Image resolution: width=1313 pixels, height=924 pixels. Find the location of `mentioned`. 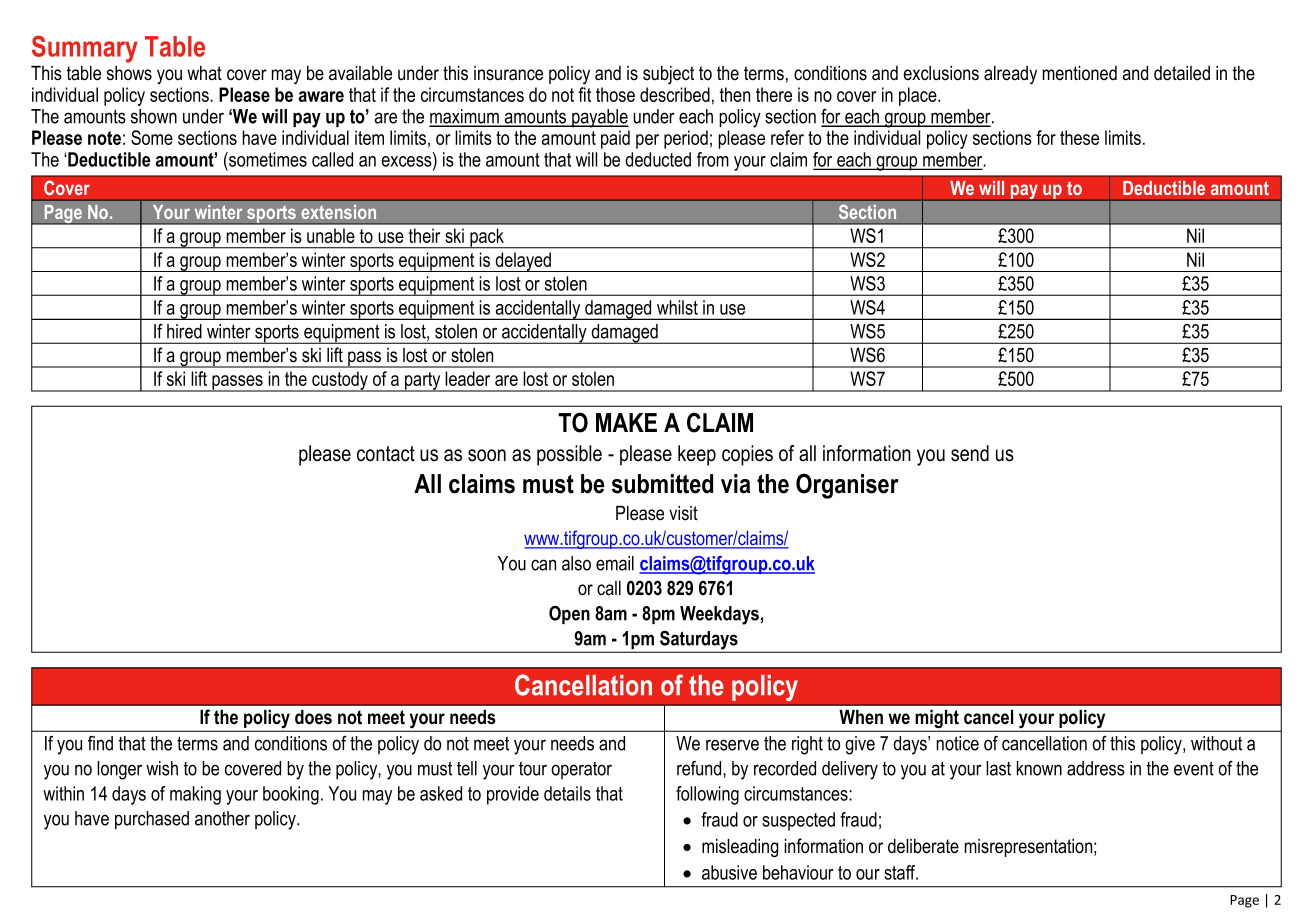

mentioned is located at coordinates (1080, 73).
